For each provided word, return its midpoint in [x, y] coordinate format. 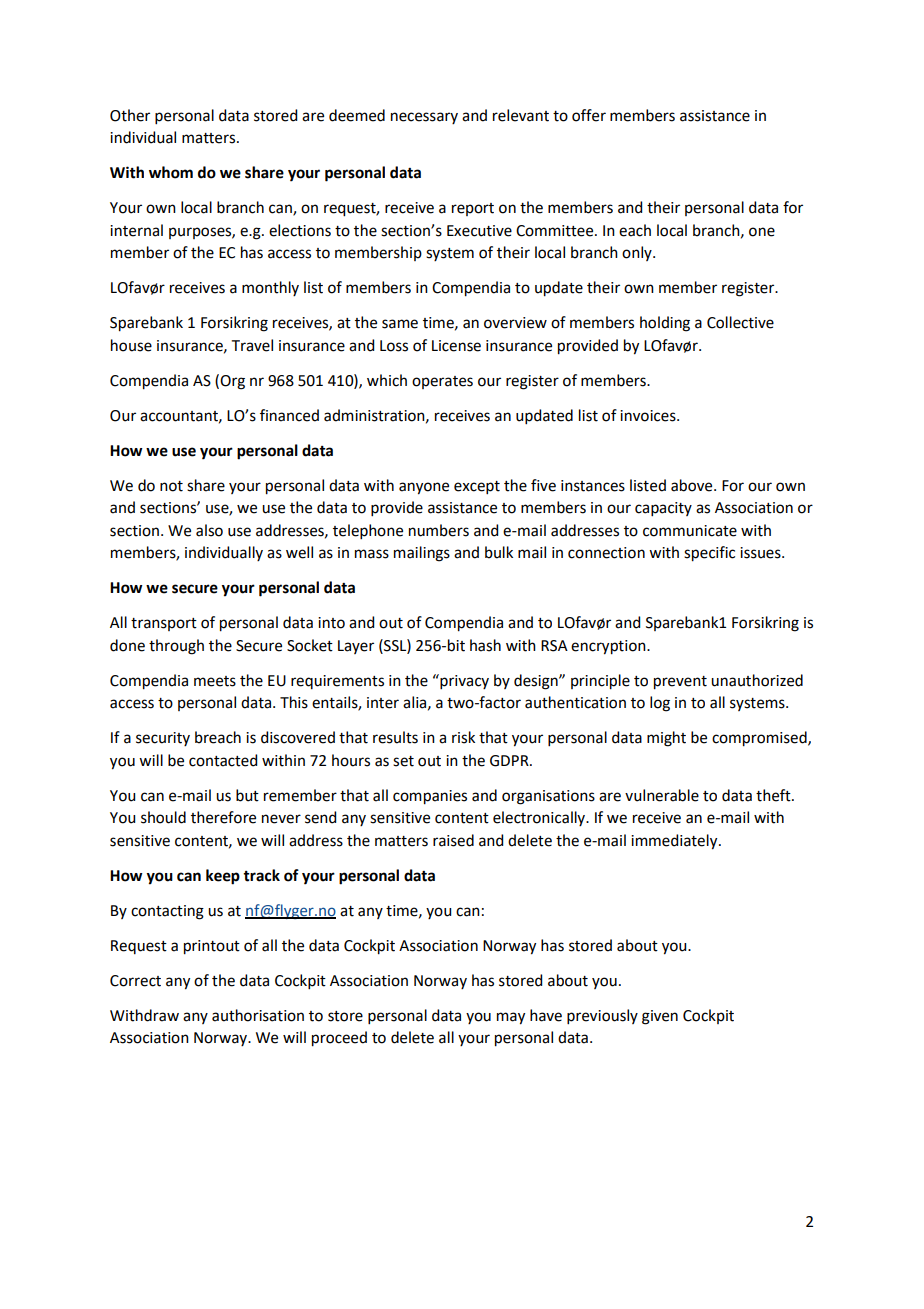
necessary [424, 118]
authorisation [258, 1015]
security [163, 739]
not [171, 486]
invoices [649, 416]
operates [442, 382]
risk [463, 737]
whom [171, 172]
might [666, 739]
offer [589, 115]
